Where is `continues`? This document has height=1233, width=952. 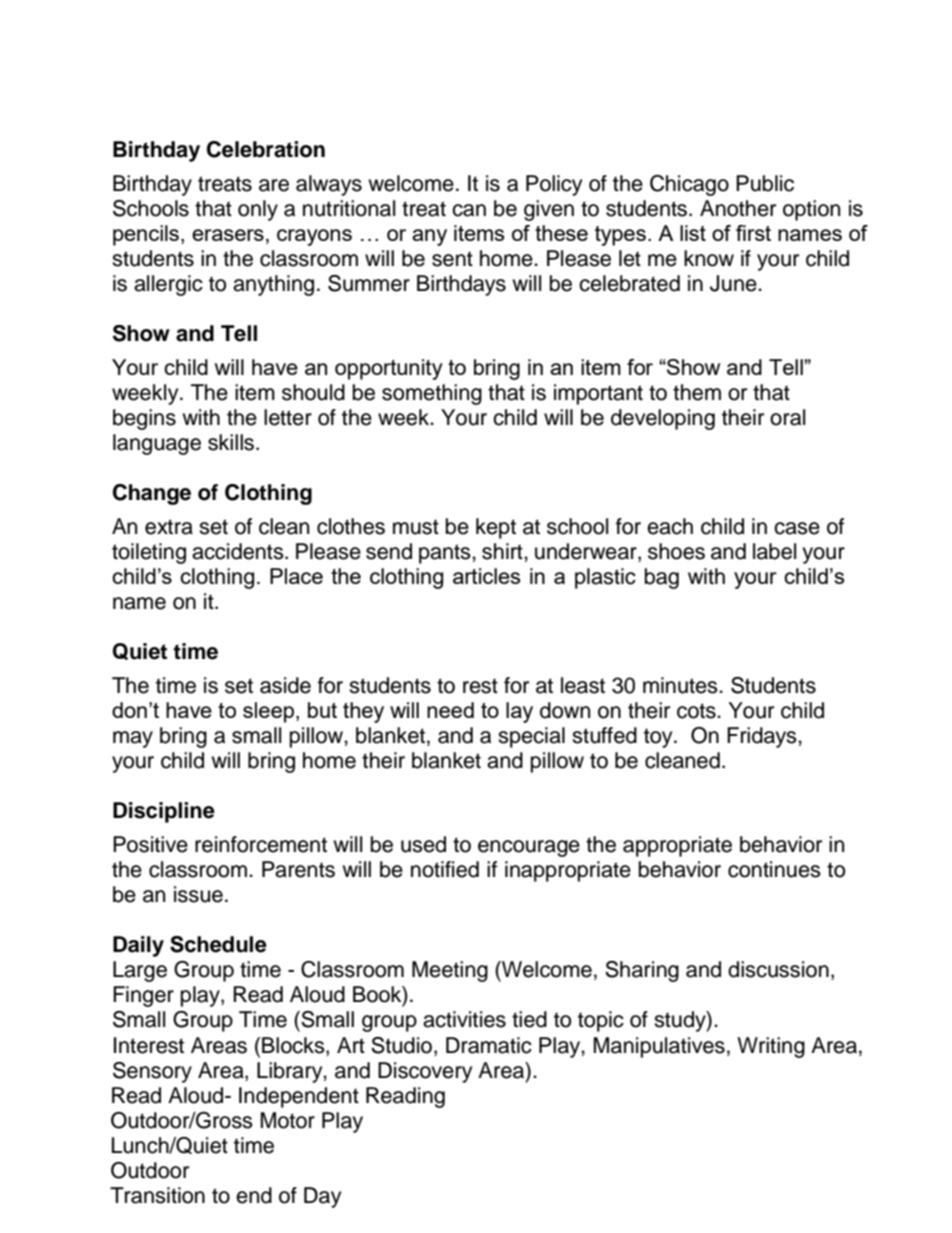 continues is located at coordinates (774, 869).
